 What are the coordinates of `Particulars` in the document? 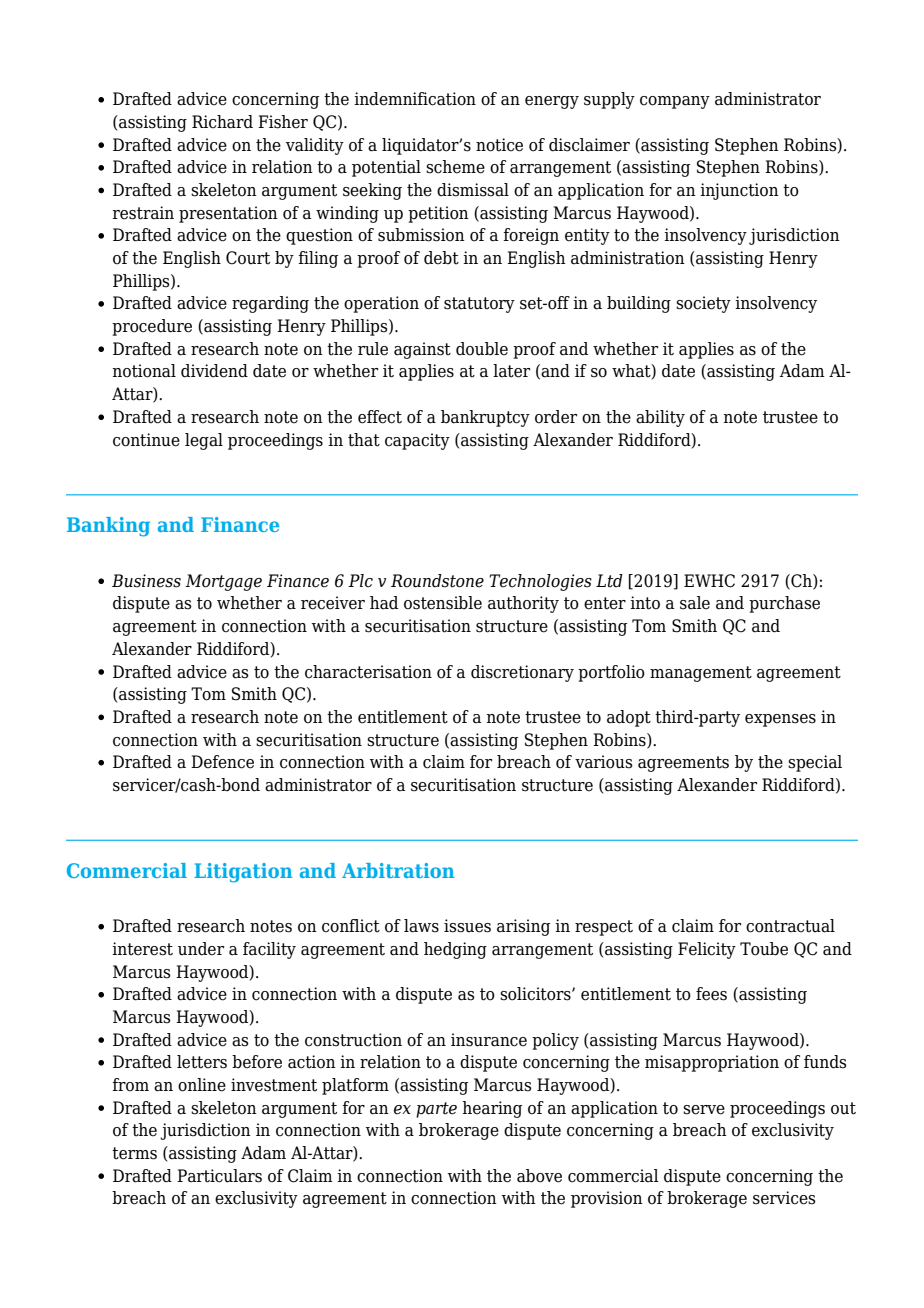 It's located at (219, 1176).
